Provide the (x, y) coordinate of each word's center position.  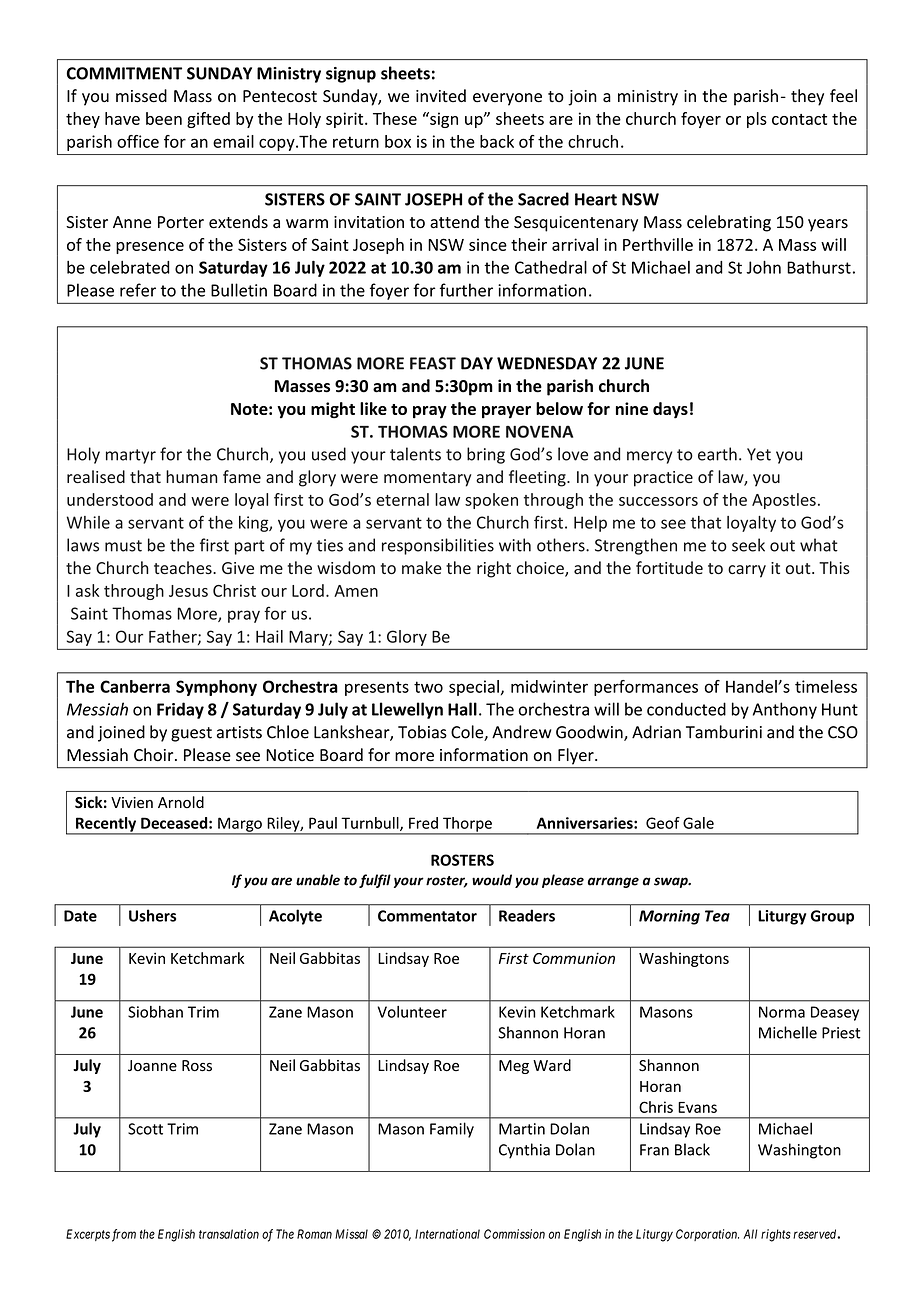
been (164, 118)
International (447, 1234)
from (124, 1235)
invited (441, 96)
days (670, 410)
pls (757, 120)
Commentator (427, 916)
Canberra (135, 686)
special (474, 688)
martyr (131, 456)
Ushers (152, 915)
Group (832, 917)
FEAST (433, 363)
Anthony (785, 710)
